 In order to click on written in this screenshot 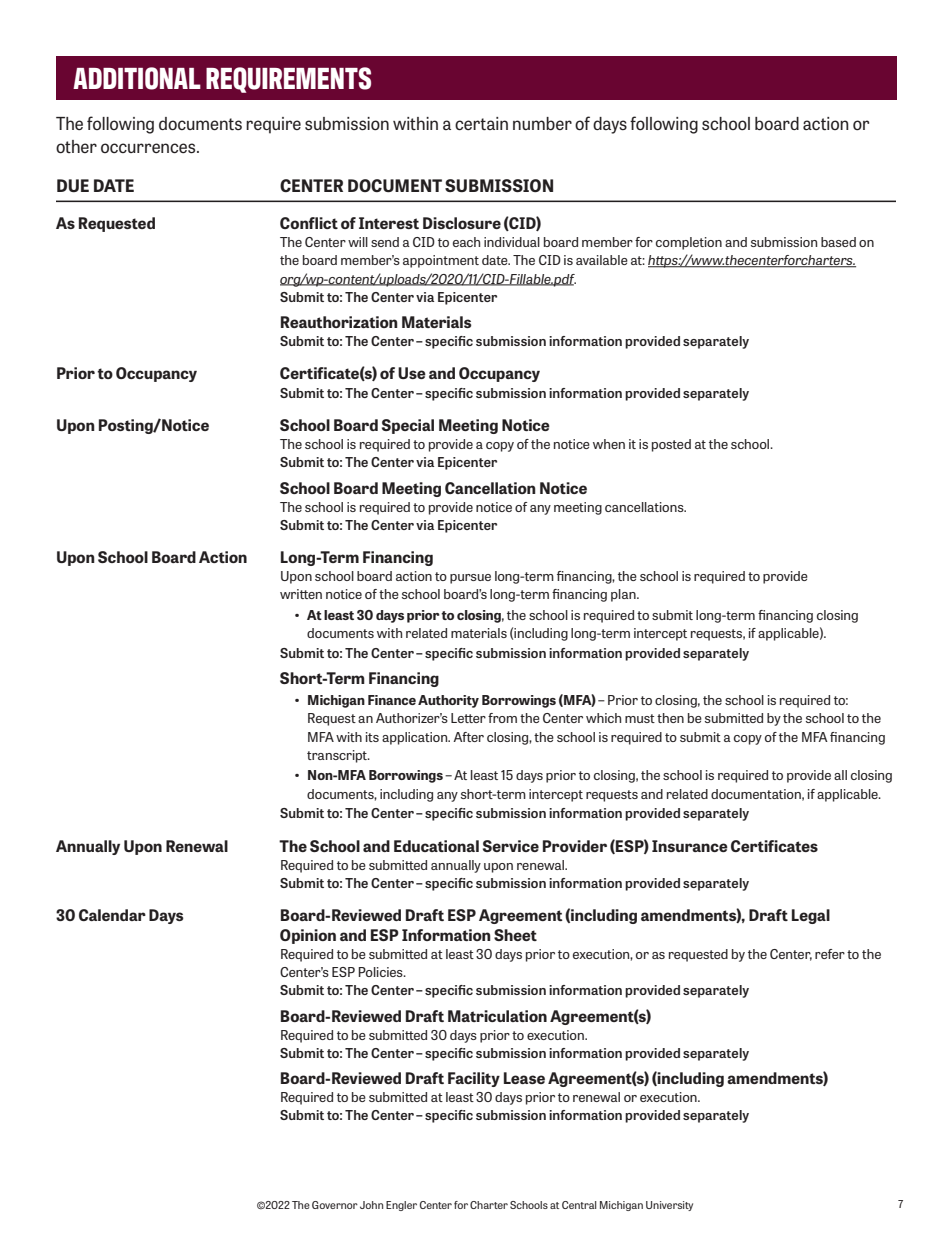, I will do `click(301, 594)`.
